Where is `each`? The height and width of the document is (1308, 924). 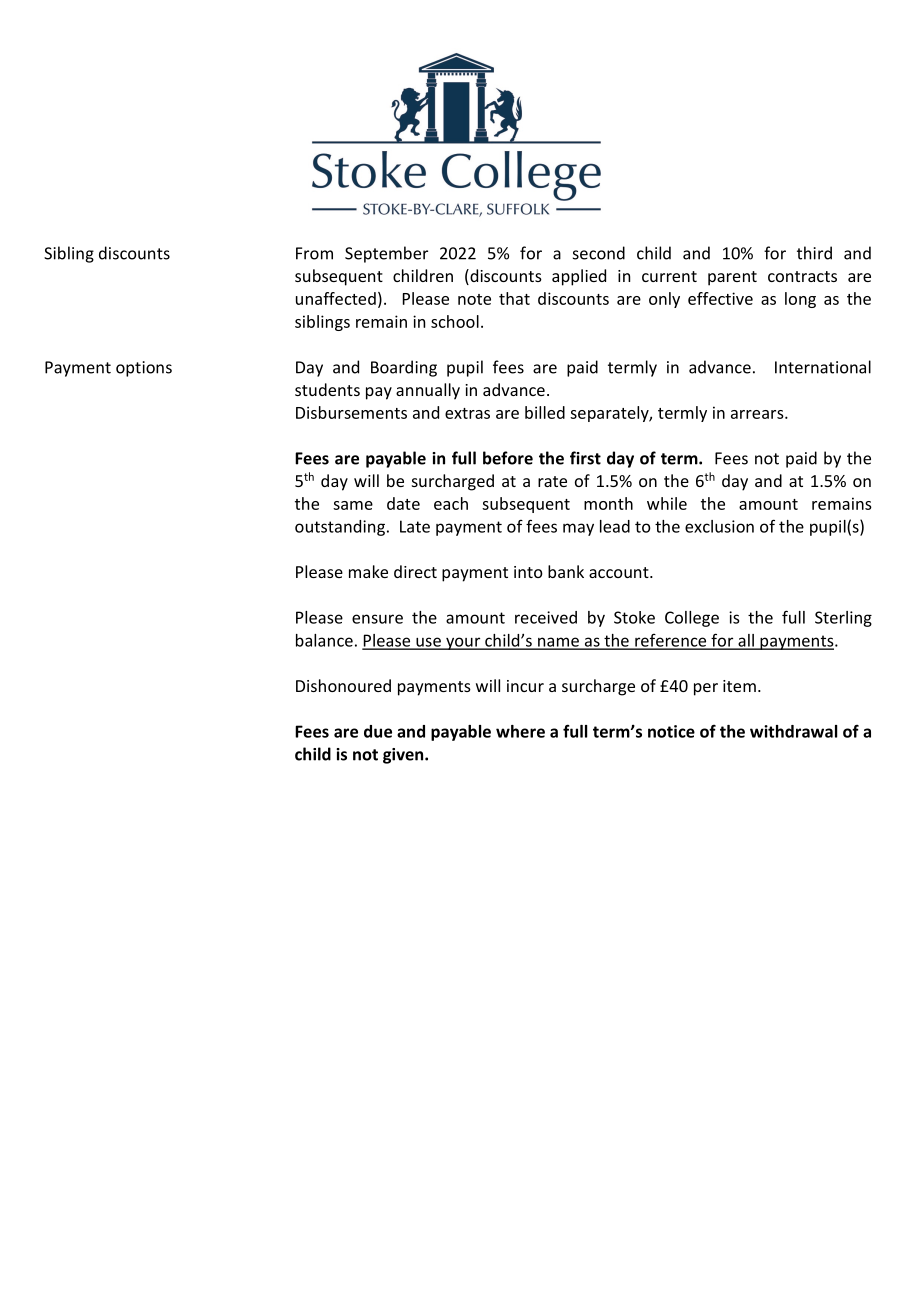 each is located at coordinates (451, 503).
